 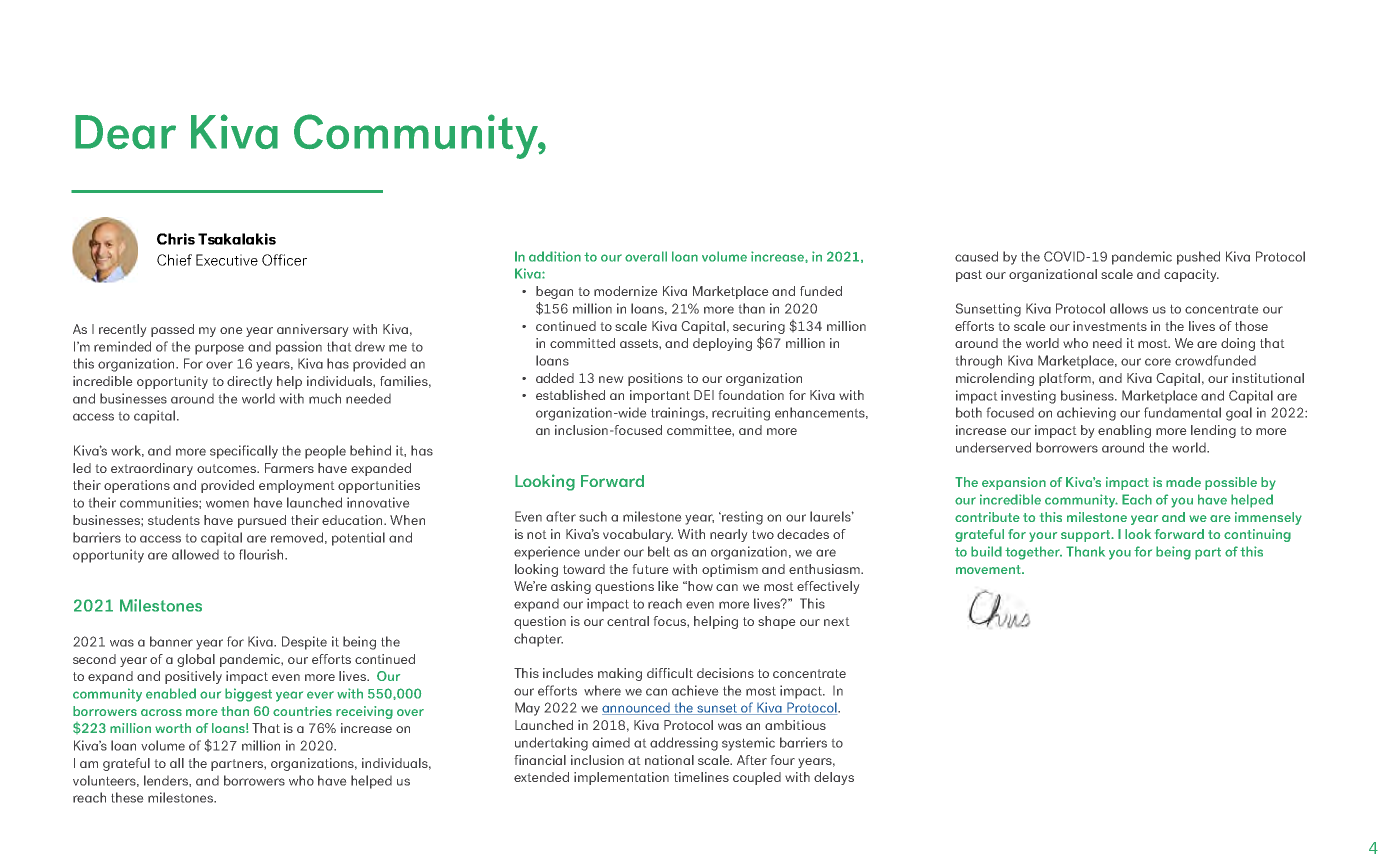 What do you see at coordinates (989, 569) in the image?
I see `movement` at bounding box center [989, 569].
